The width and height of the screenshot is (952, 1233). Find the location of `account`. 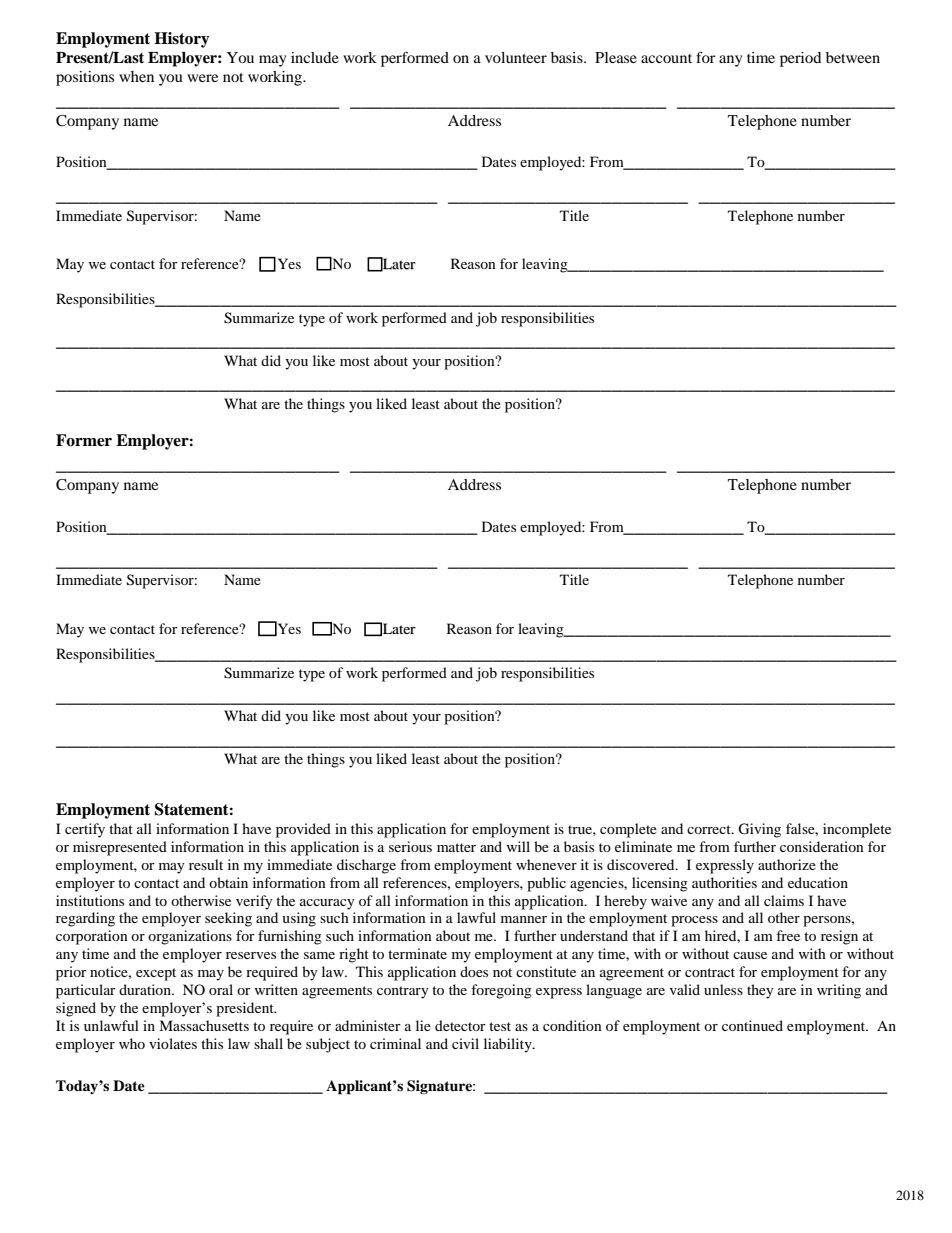

account is located at coordinates (666, 58).
